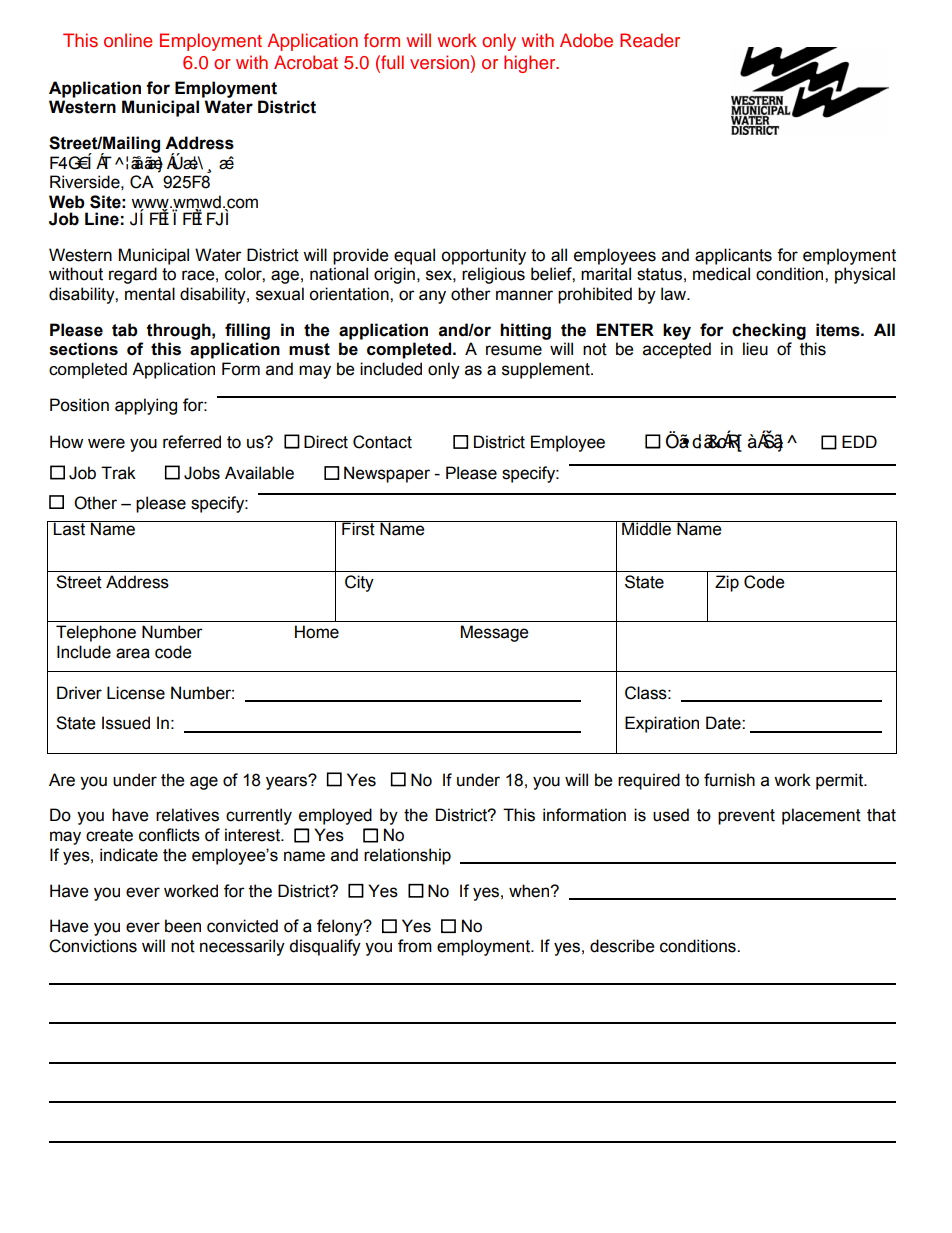 This screenshot has width=952, height=1233. What do you see at coordinates (483, 256) in the screenshot?
I see `opportunity` at bounding box center [483, 256].
